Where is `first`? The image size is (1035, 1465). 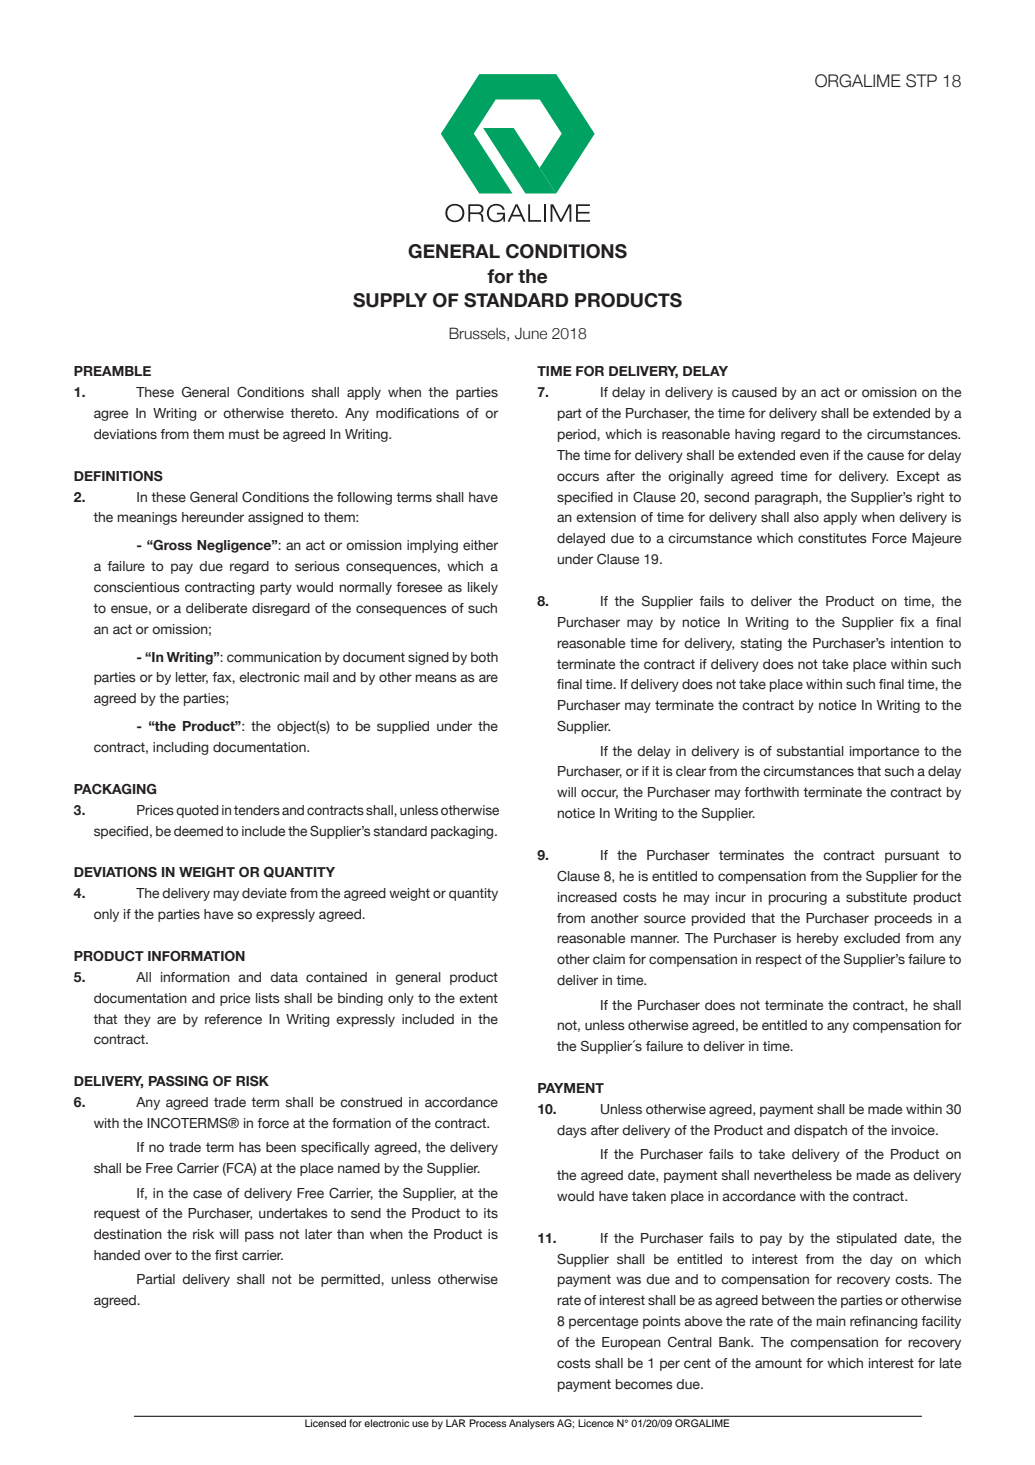 first is located at coordinates (226, 1255).
